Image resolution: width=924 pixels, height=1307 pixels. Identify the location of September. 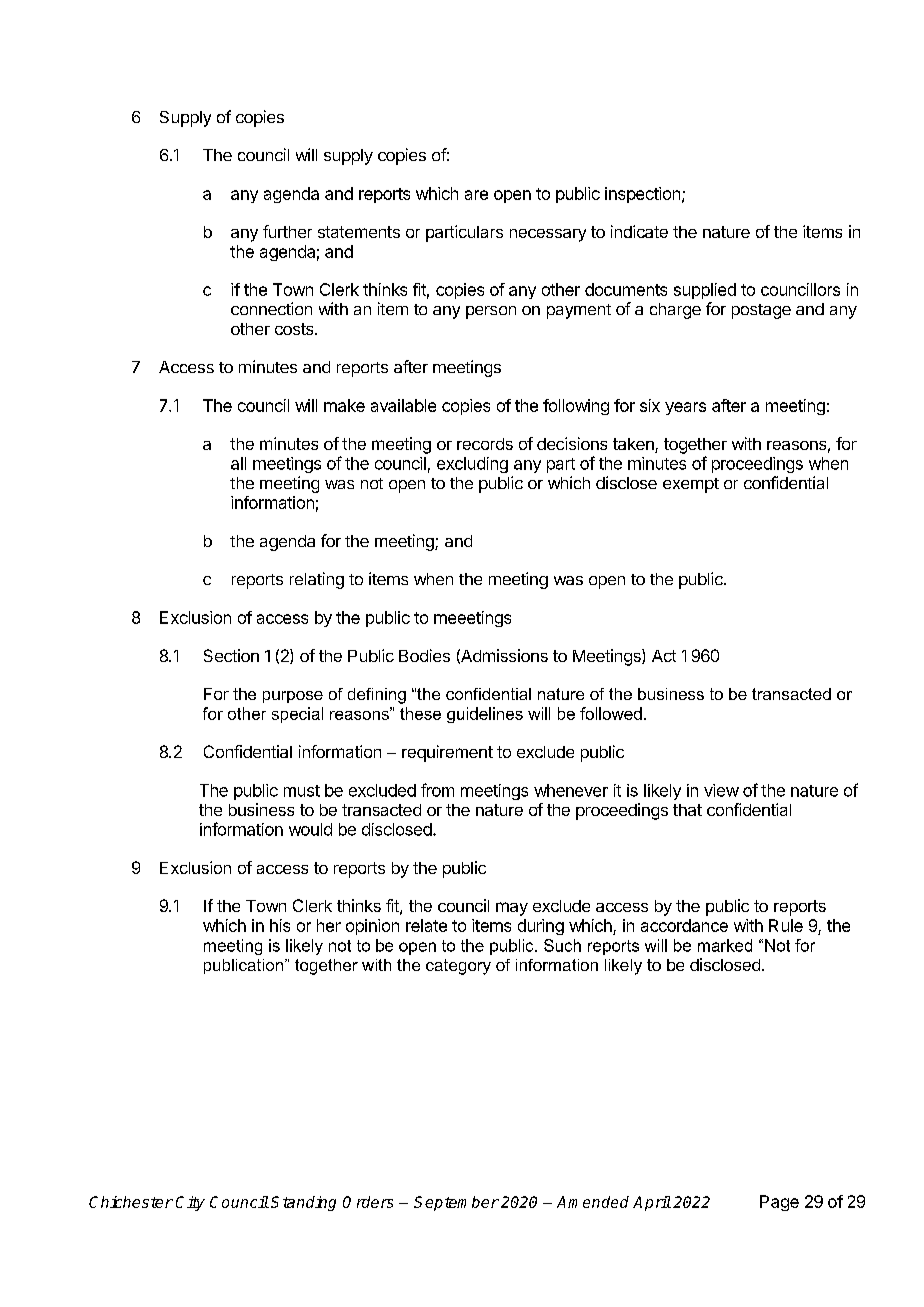
(456, 1203).
